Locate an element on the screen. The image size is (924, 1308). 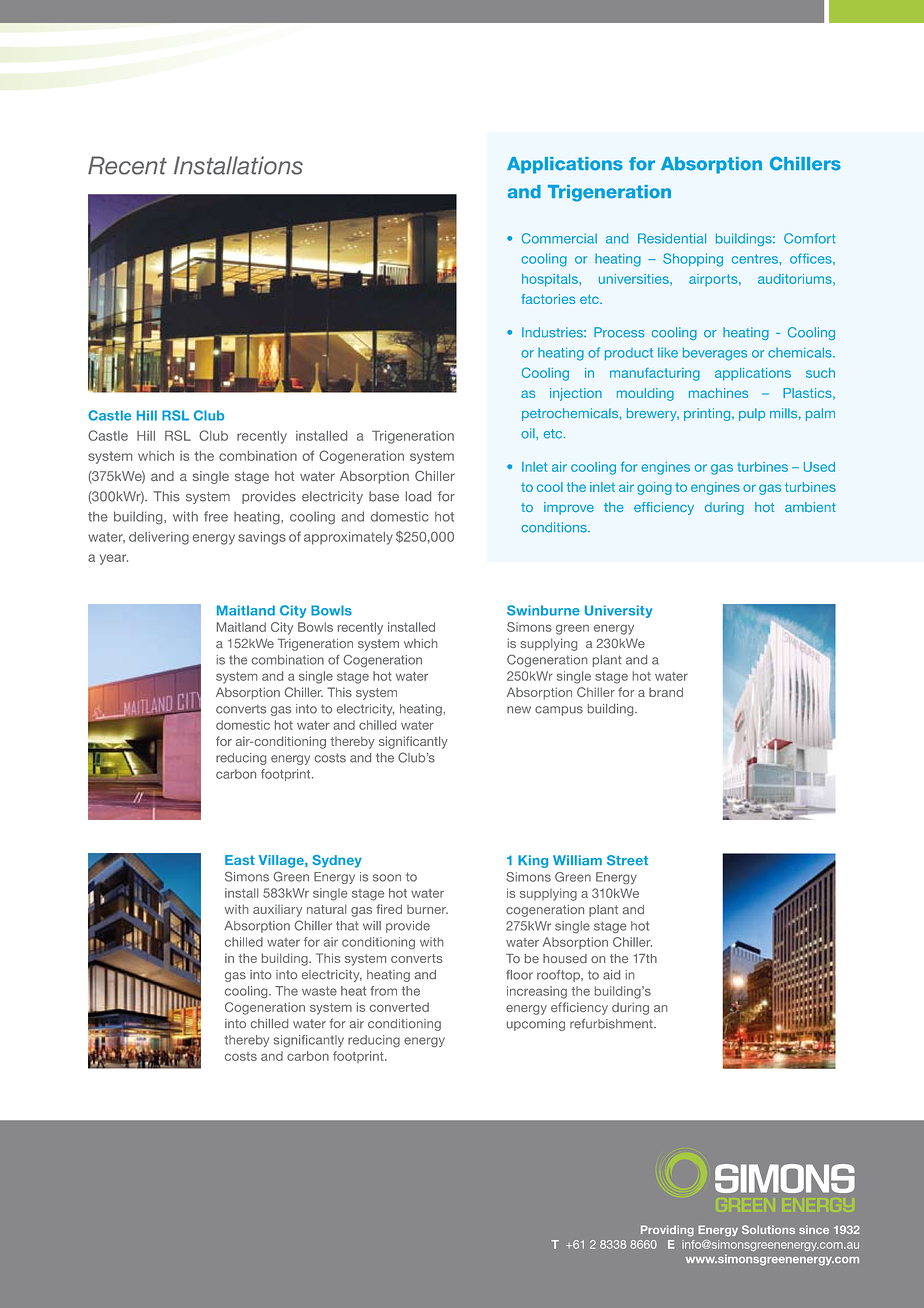
Solutions is located at coordinates (768, 1229).
